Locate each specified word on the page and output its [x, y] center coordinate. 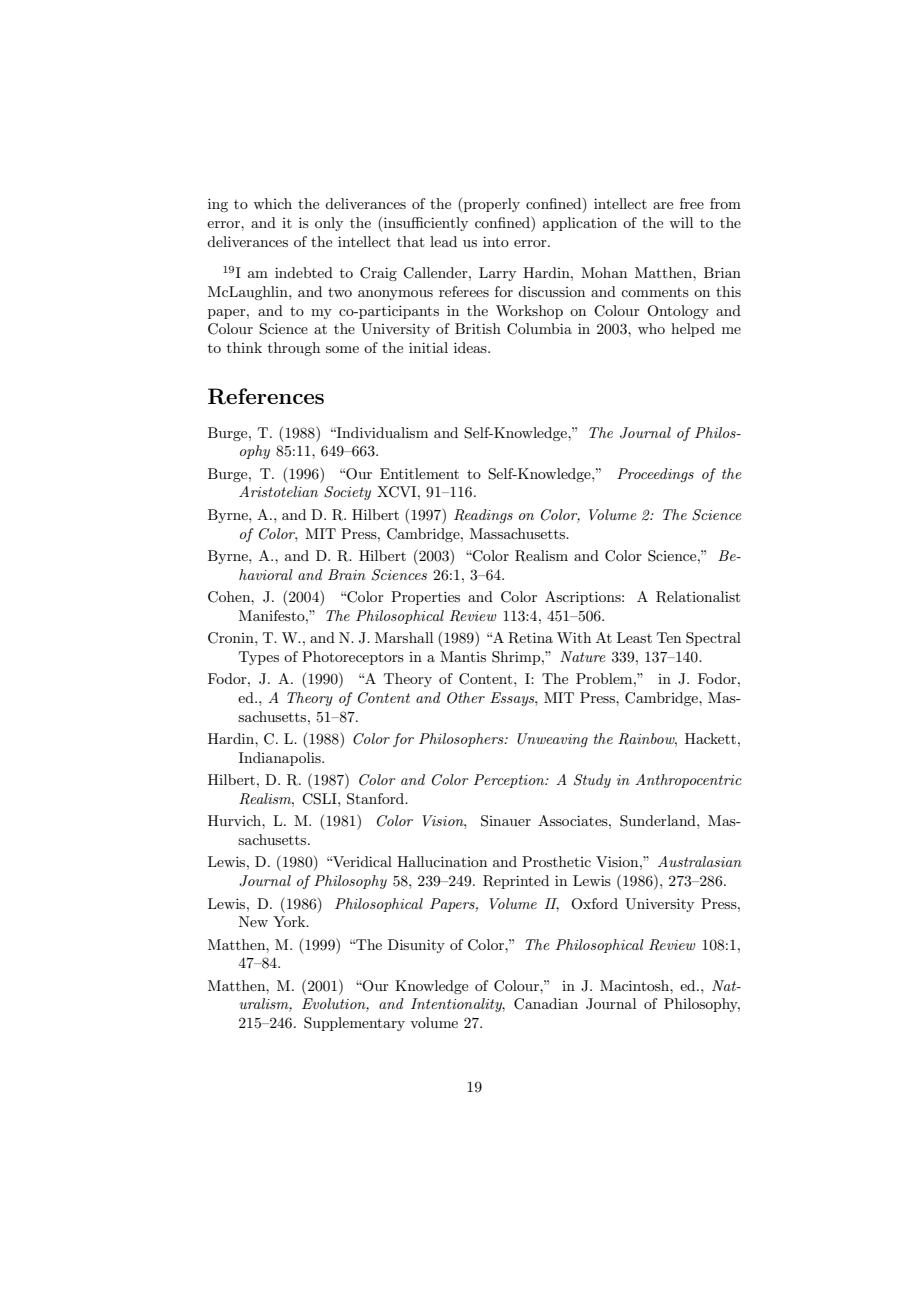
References [266, 396]
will [681, 222]
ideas [471, 347]
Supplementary [354, 1024]
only [329, 224]
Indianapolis [281, 759]
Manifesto [273, 615]
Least [634, 637]
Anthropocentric [688, 781]
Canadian [546, 1004]
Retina [530, 638]
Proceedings [655, 475]
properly [491, 205]
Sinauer [506, 821]
